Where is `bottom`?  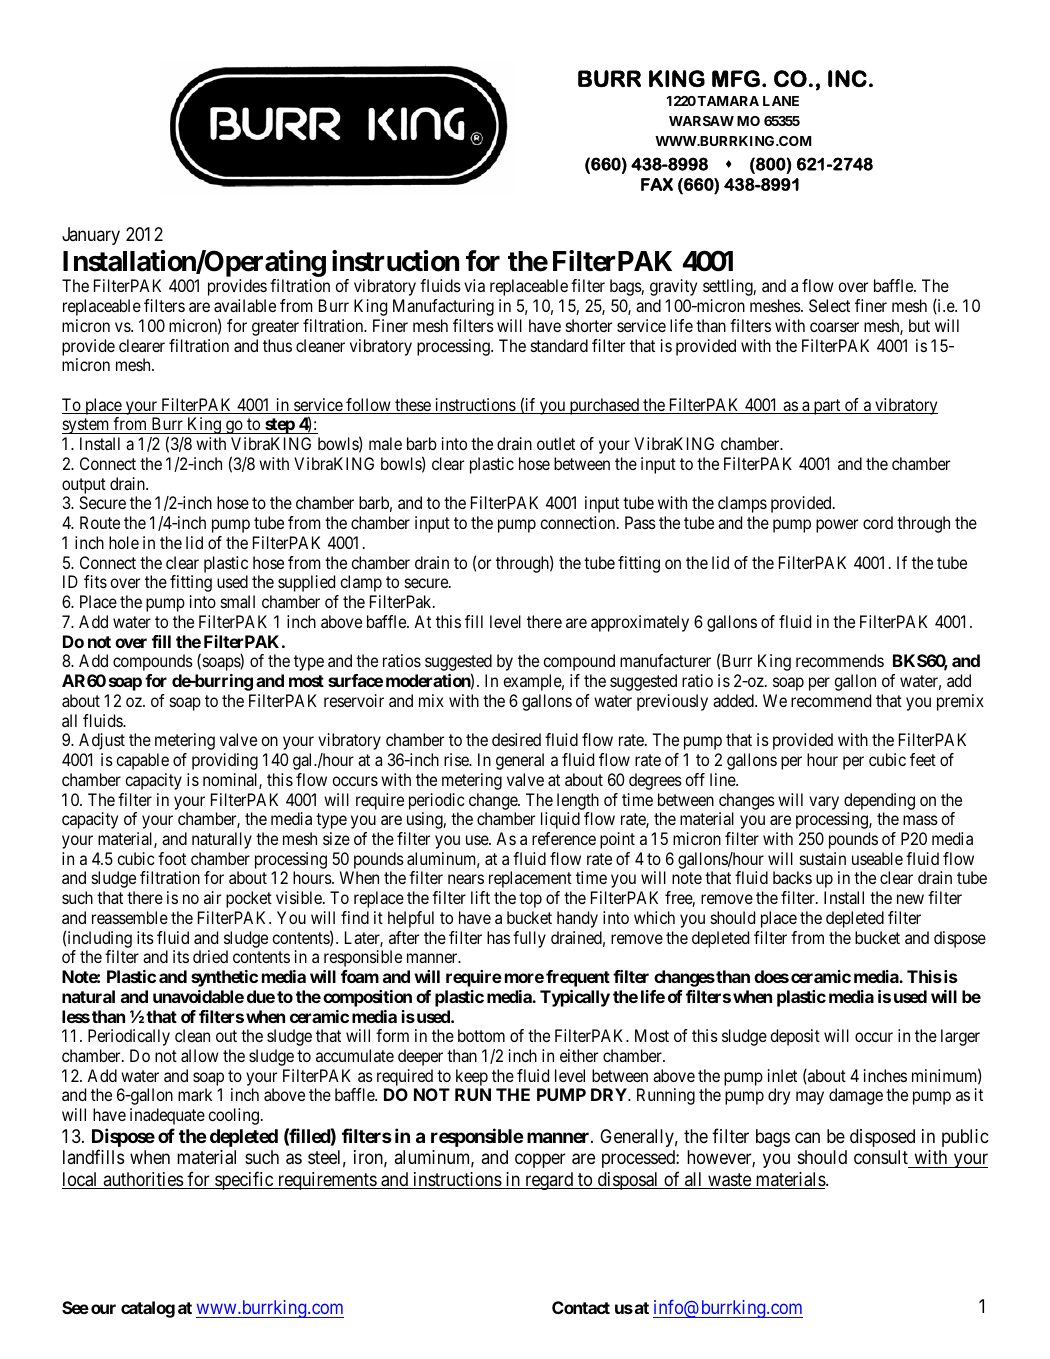 bottom is located at coordinates (481, 1035).
